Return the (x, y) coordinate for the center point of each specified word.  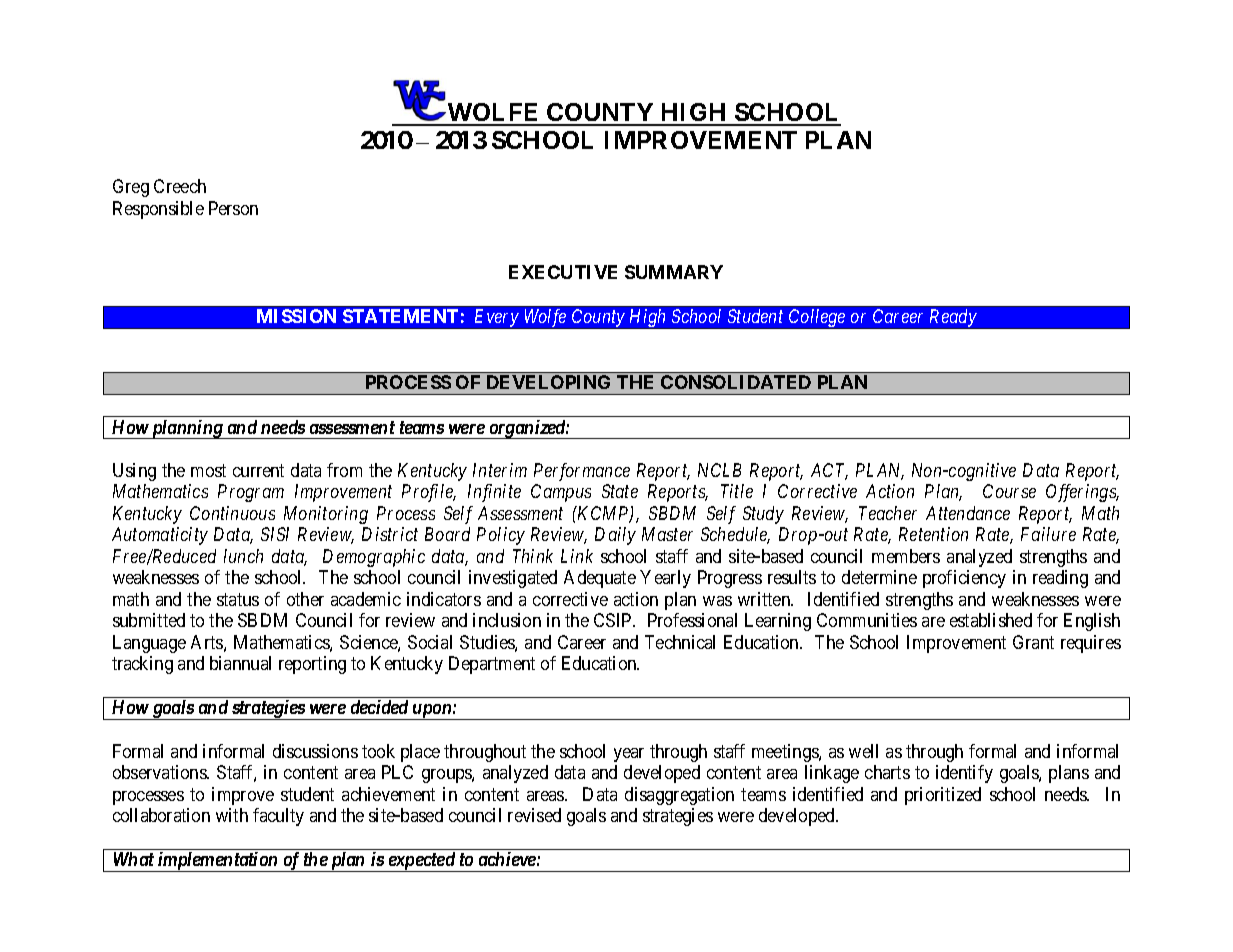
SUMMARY (674, 272)
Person (233, 208)
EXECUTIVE (563, 272)
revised (534, 815)
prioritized (943, 796)
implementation (218, 862)
